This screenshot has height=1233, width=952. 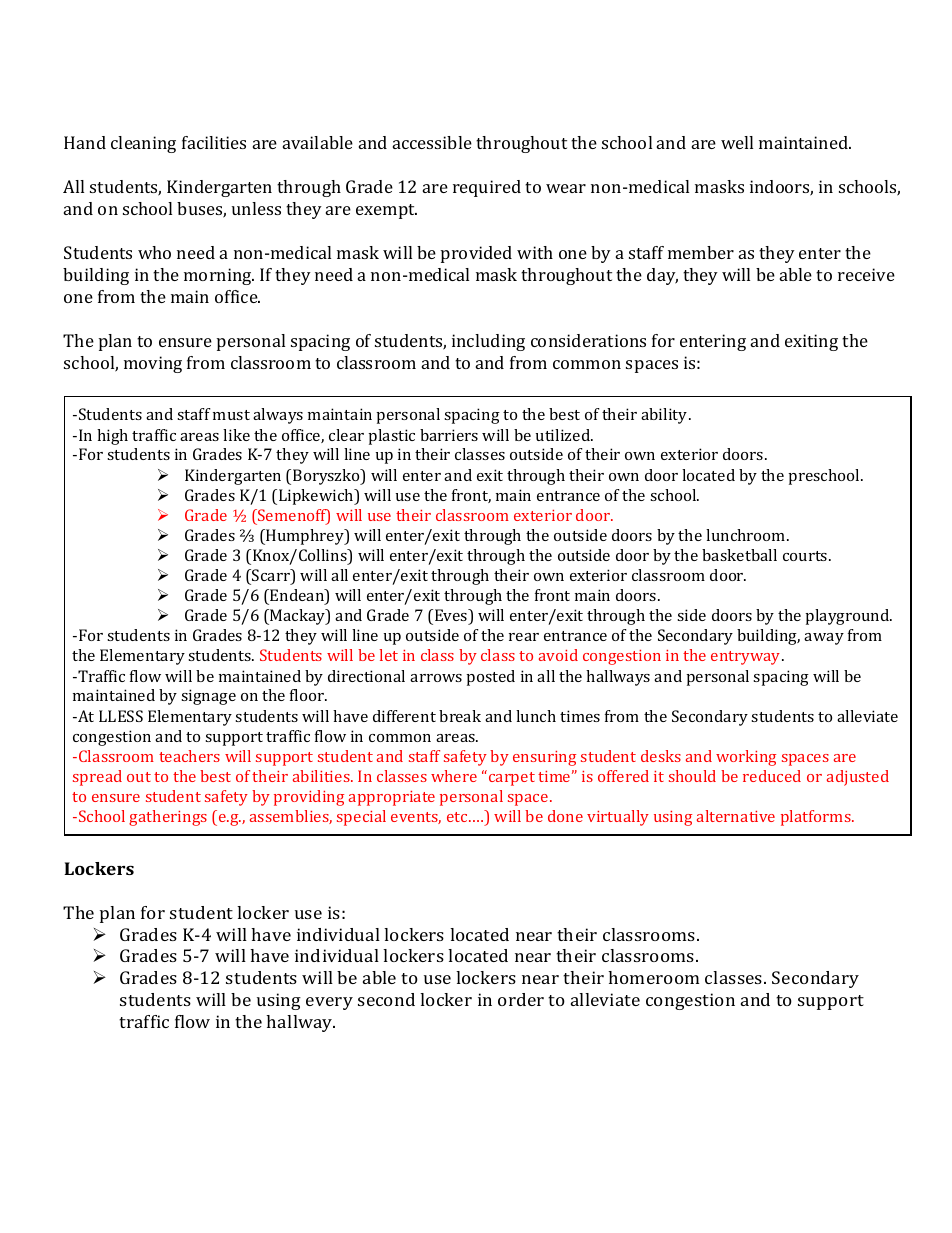 I want to click on courts, so click(x=806, y=556).
